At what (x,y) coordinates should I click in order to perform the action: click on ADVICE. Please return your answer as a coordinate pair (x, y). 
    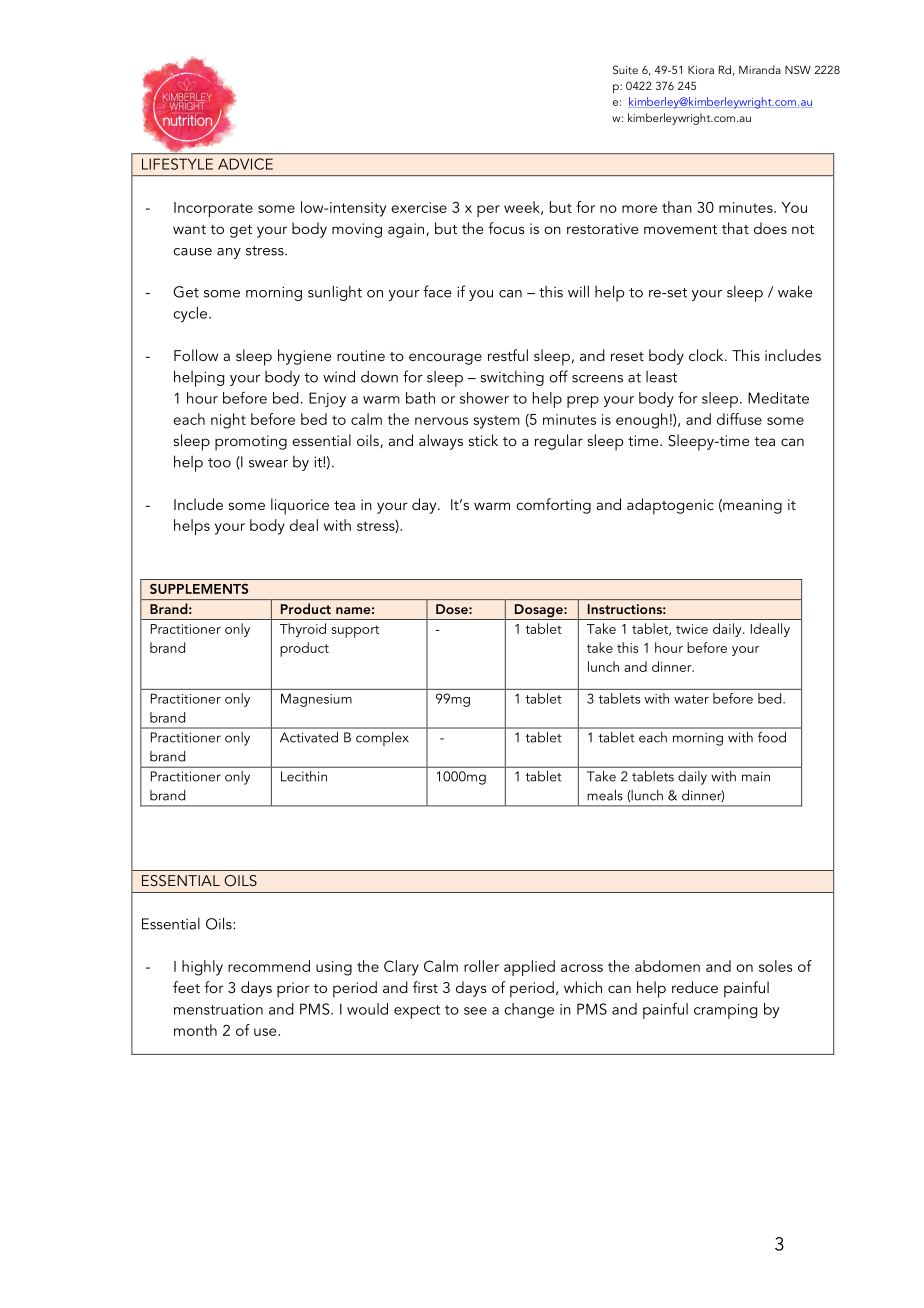
    Looking at the image, I should click on (245, 164).
